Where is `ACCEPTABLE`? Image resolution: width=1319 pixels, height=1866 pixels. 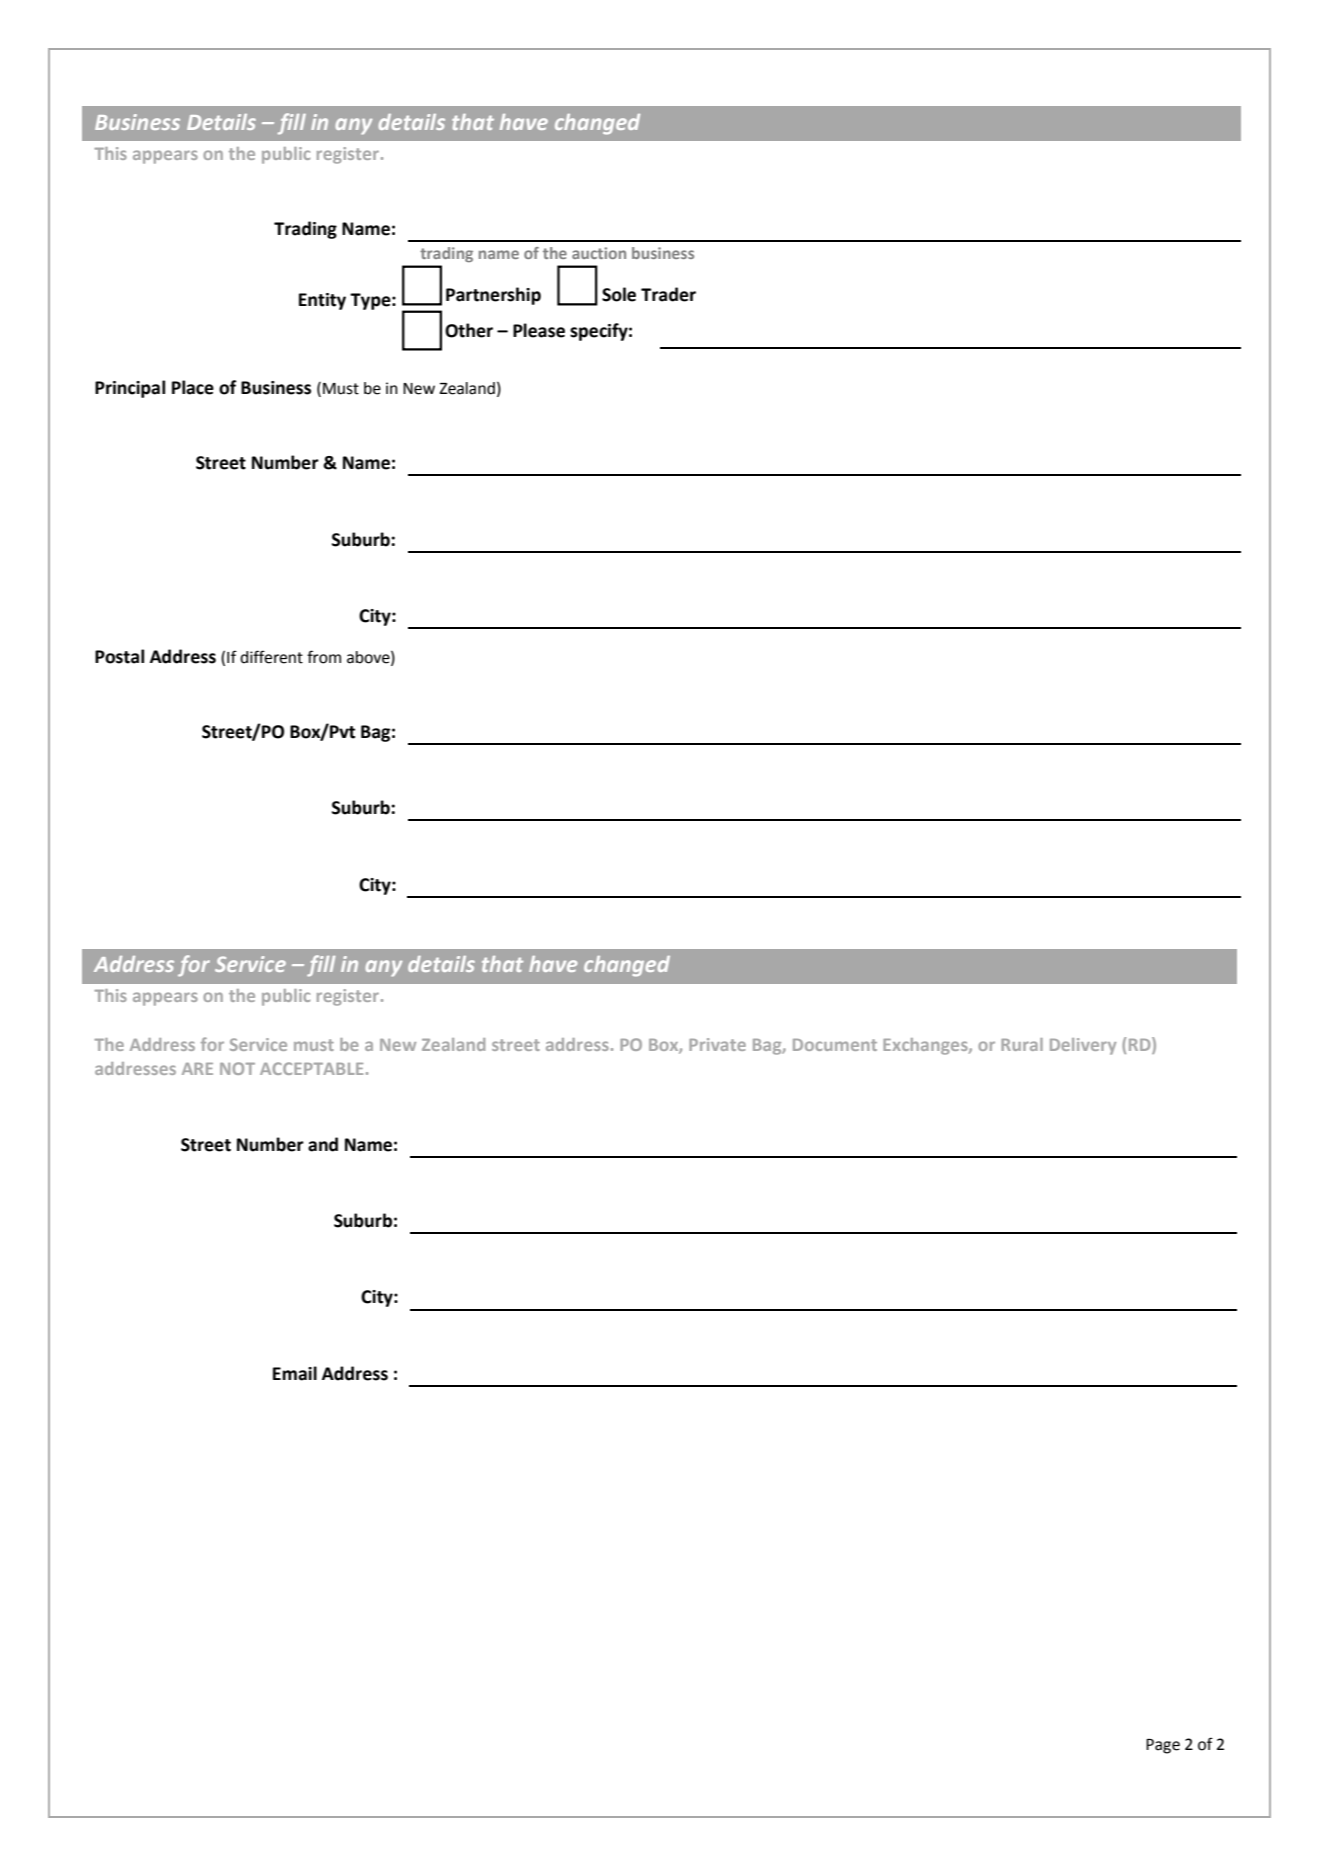
ACCEPTABLE is located at coordinates (311, 1068).
